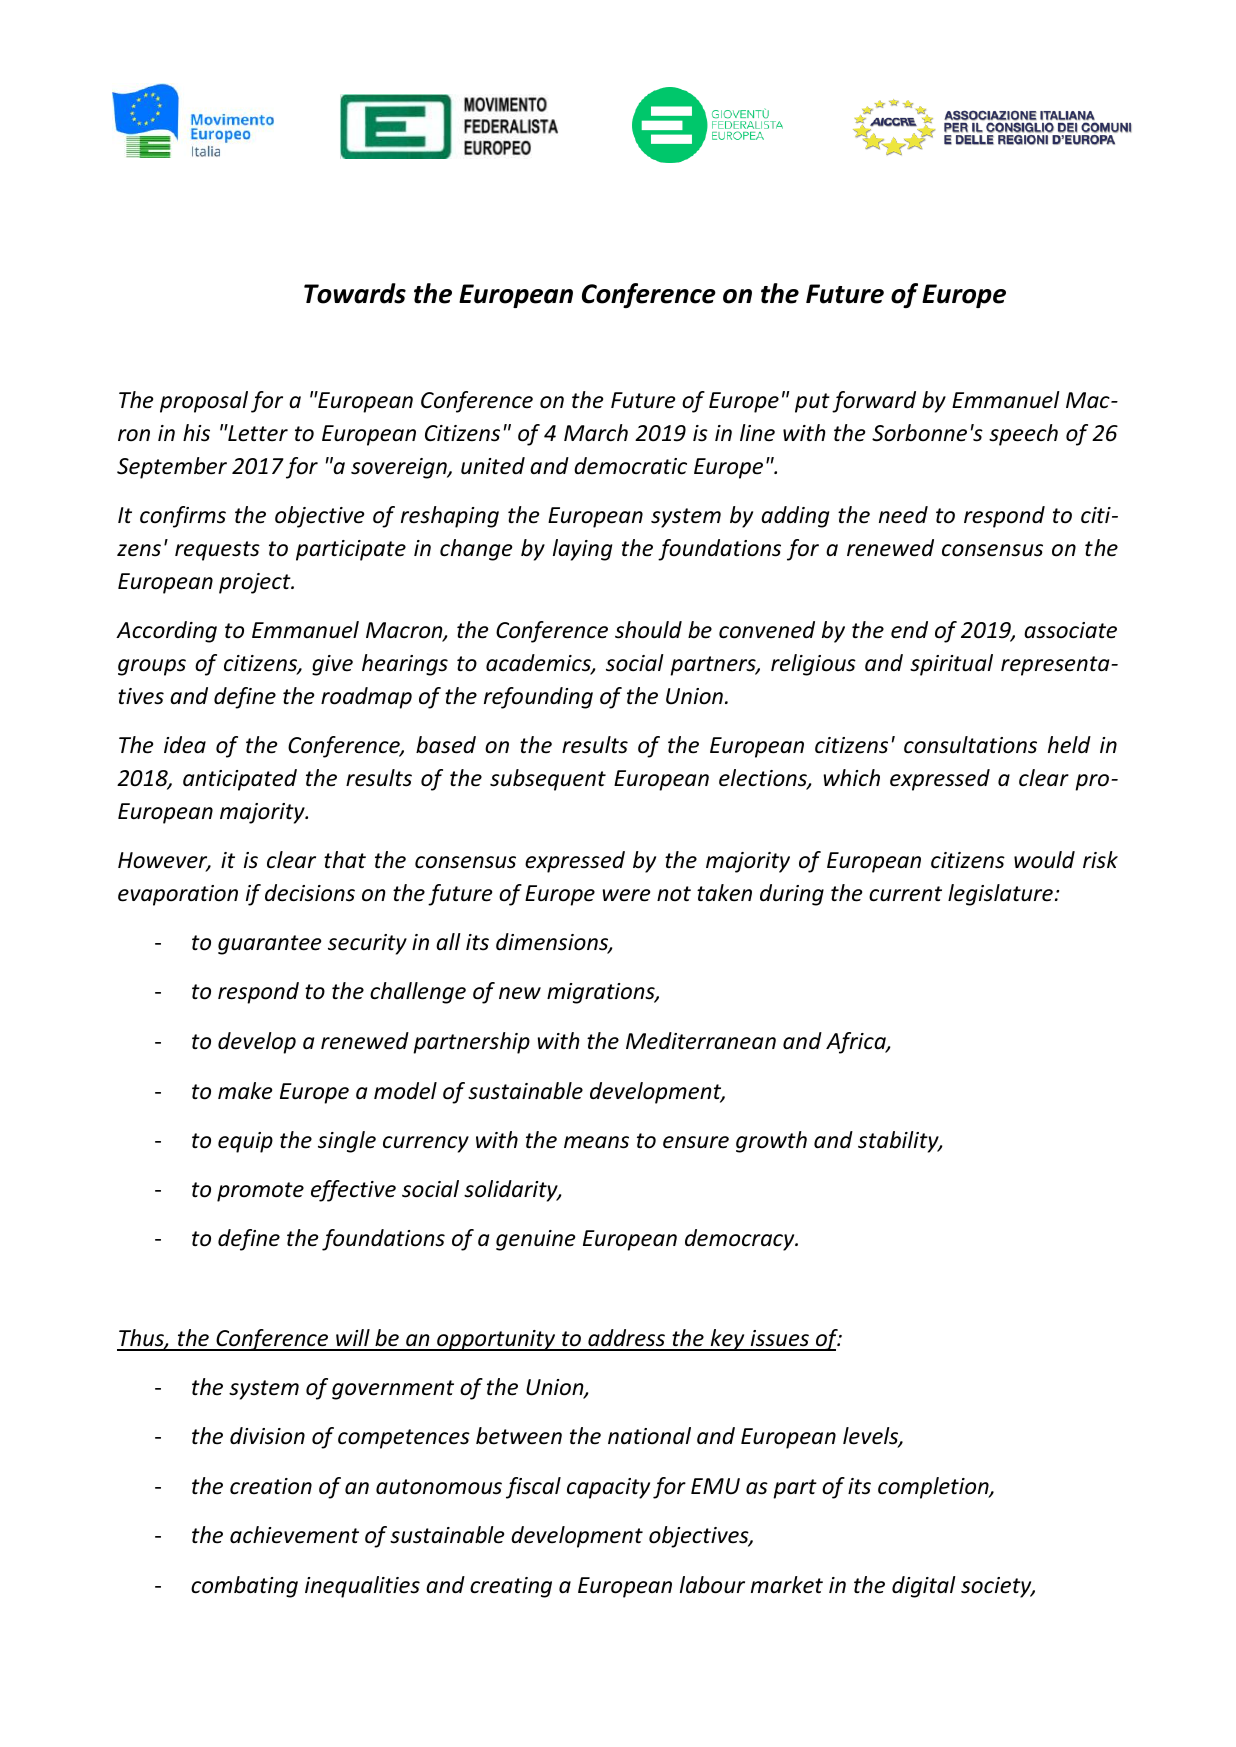 This image has height=1747, width=1236. I want to click on achievement, so click(294, 1535).
